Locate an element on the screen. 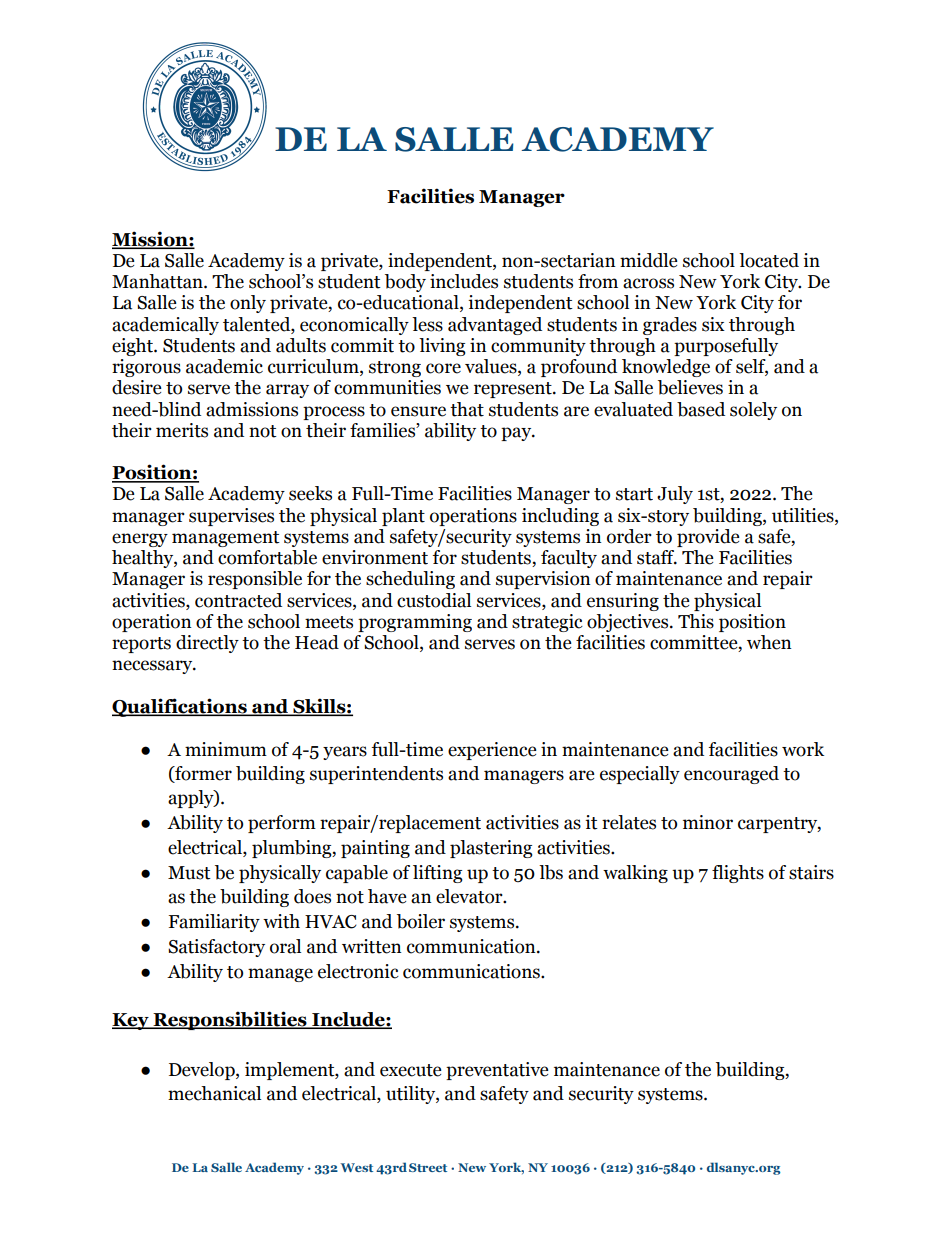 This screenshot has height=1233, width=952. mechanical is located at coordinates (214, 1093).
